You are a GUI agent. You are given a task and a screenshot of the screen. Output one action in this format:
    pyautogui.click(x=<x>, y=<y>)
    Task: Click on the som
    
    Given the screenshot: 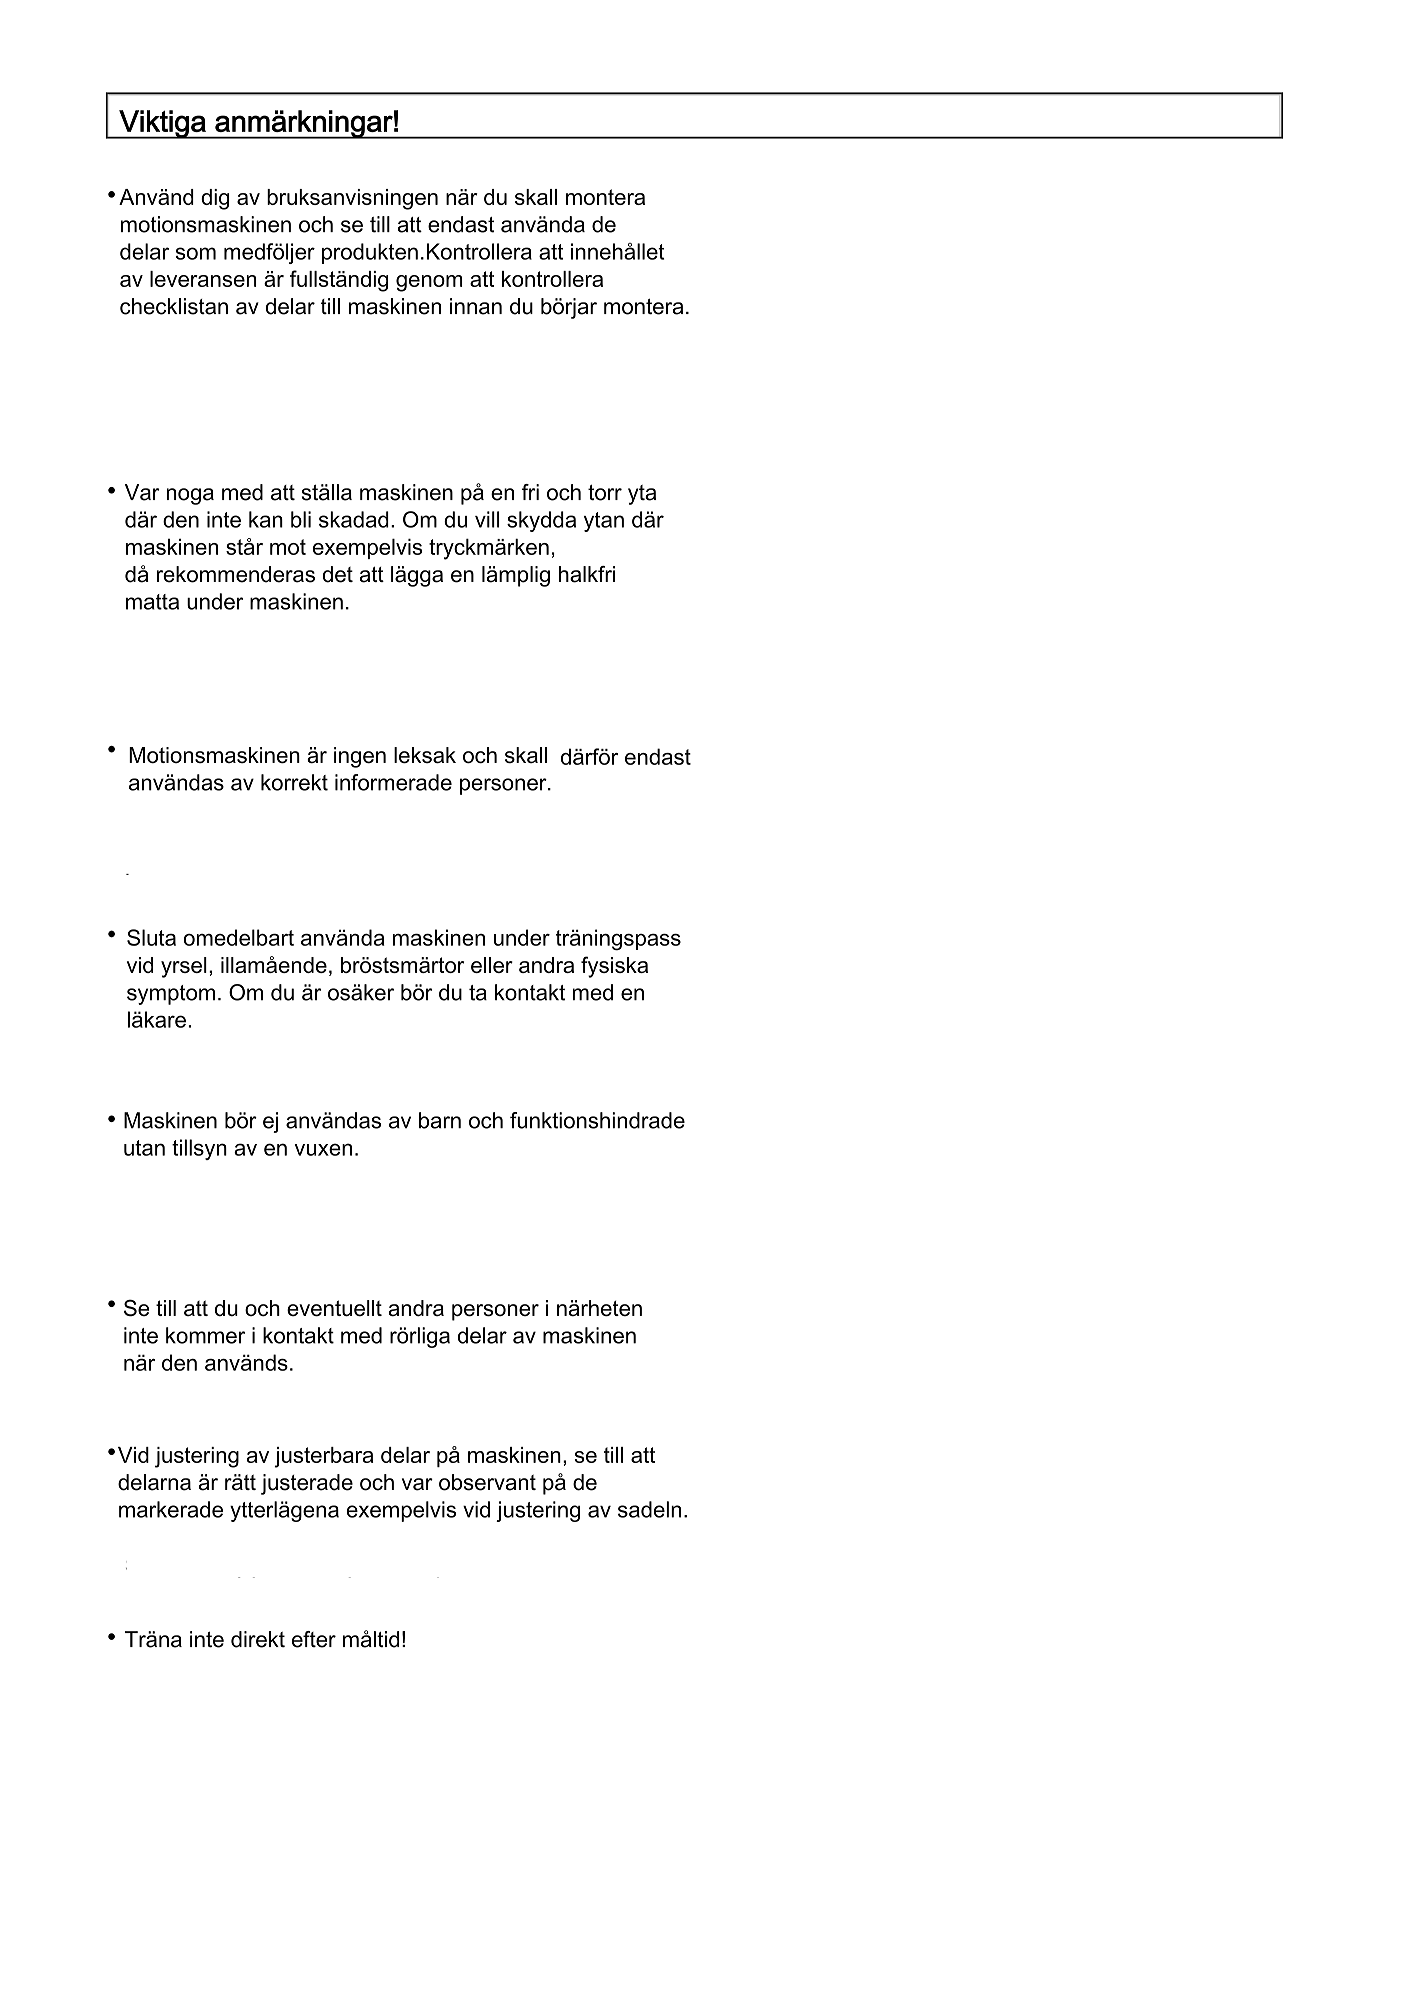 What is the action you would take?
    pyautogui.click(x=195, y=253)
